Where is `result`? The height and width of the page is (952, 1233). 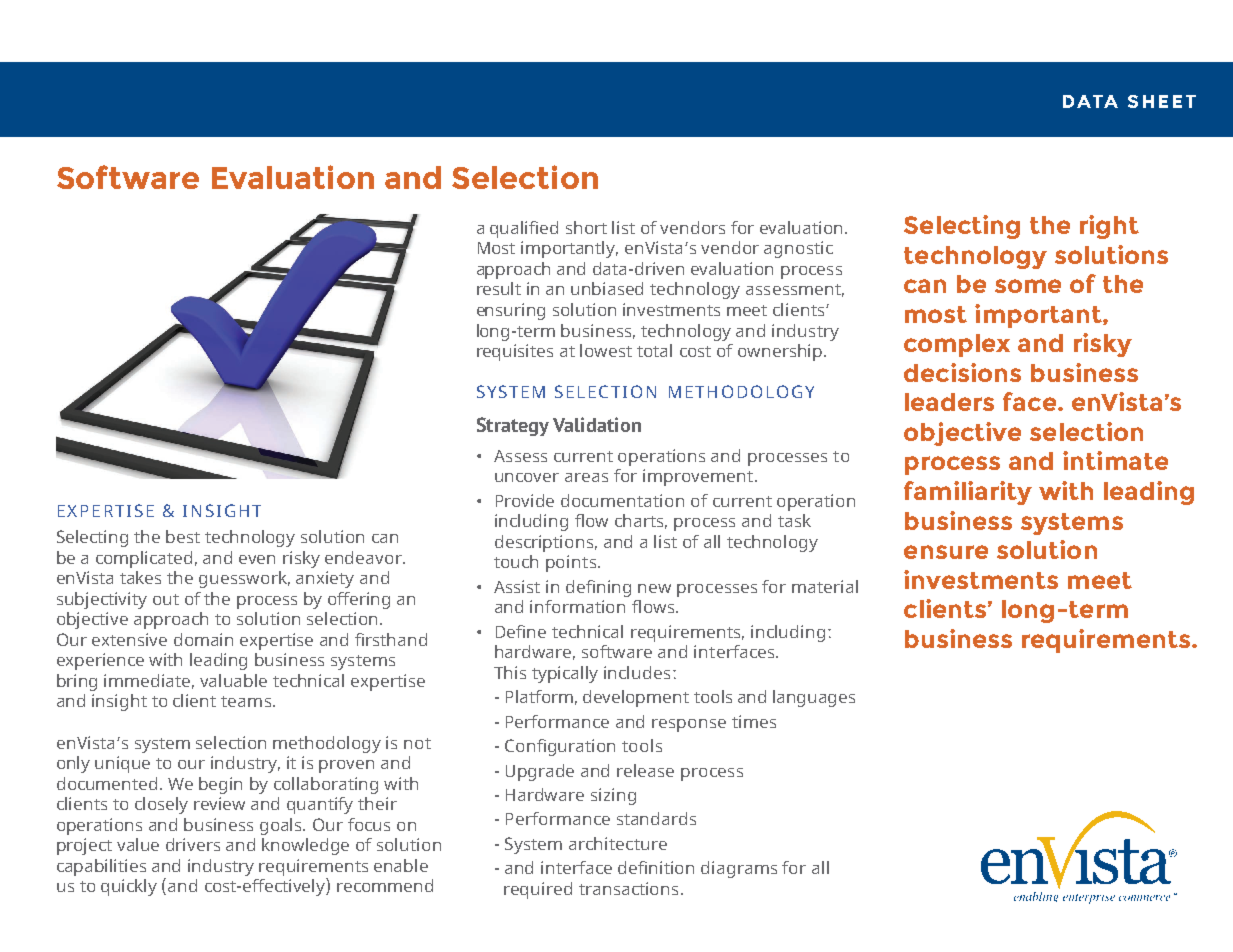
result is located at coordinates (499, 288).
